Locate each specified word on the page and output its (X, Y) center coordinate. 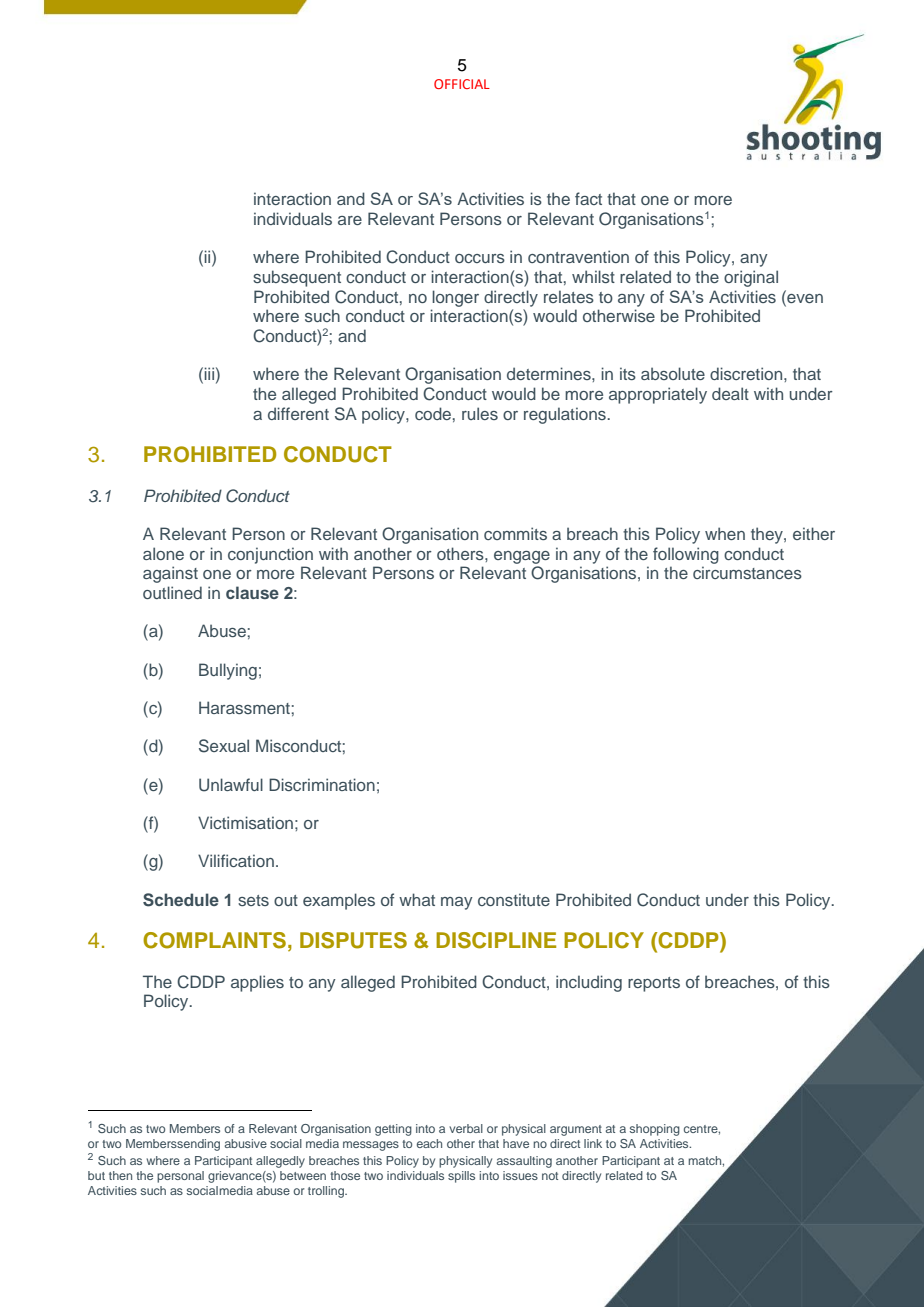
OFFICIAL (462, 84)
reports (654, 984)
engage (522, 557)
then (120, 1175)
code (433, 413)
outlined (172, 592)
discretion (747, 373)
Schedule (181, 900)
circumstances (747, 572)
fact (588, 198)
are (350, 220)
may (457, 903)
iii (209, 373)
